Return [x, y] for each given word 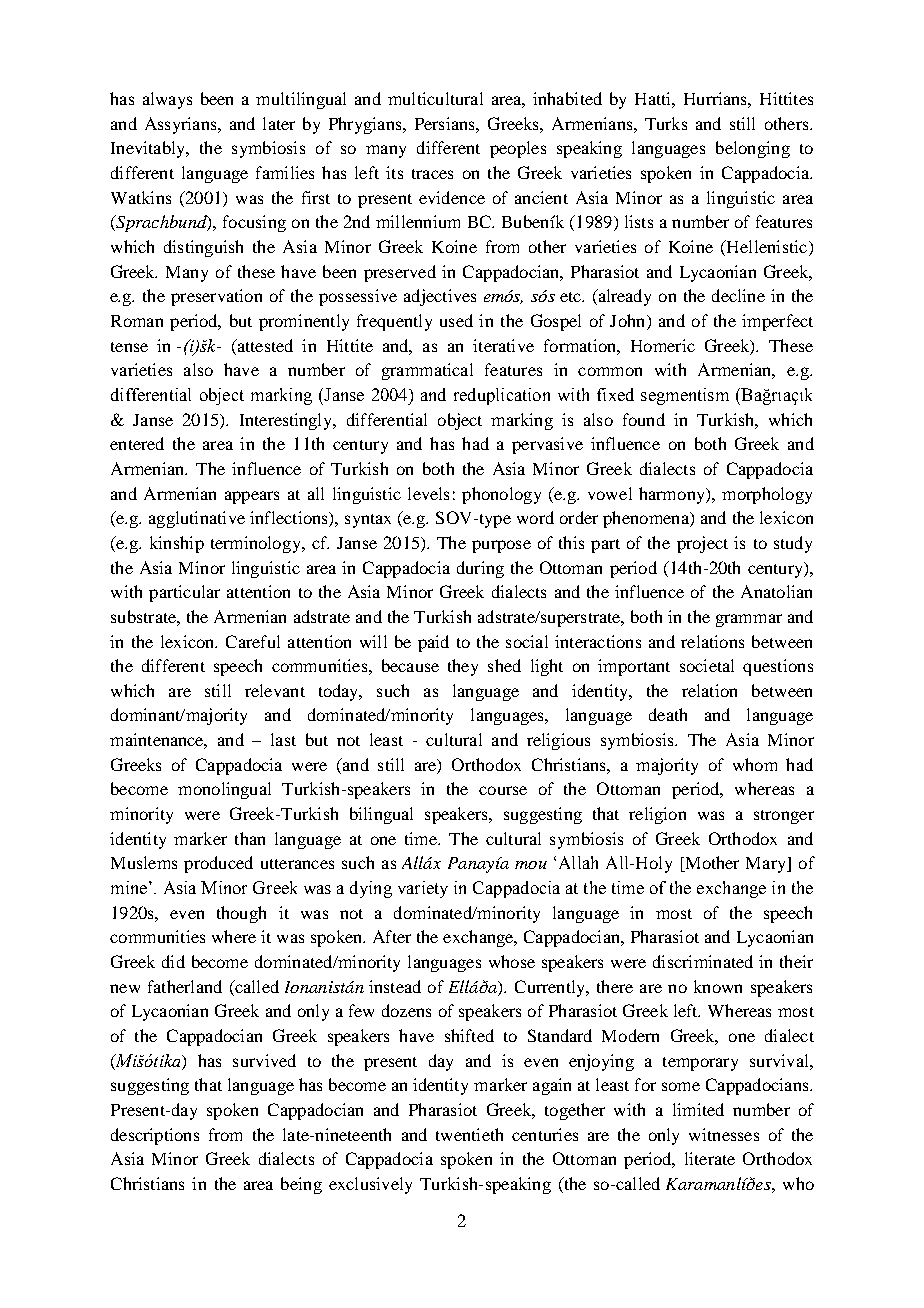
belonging [753, 149]
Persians [446, 123]
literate [710, 1158]
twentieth [469, 1134]
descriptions [155, 1136]
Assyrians [182, 125]
